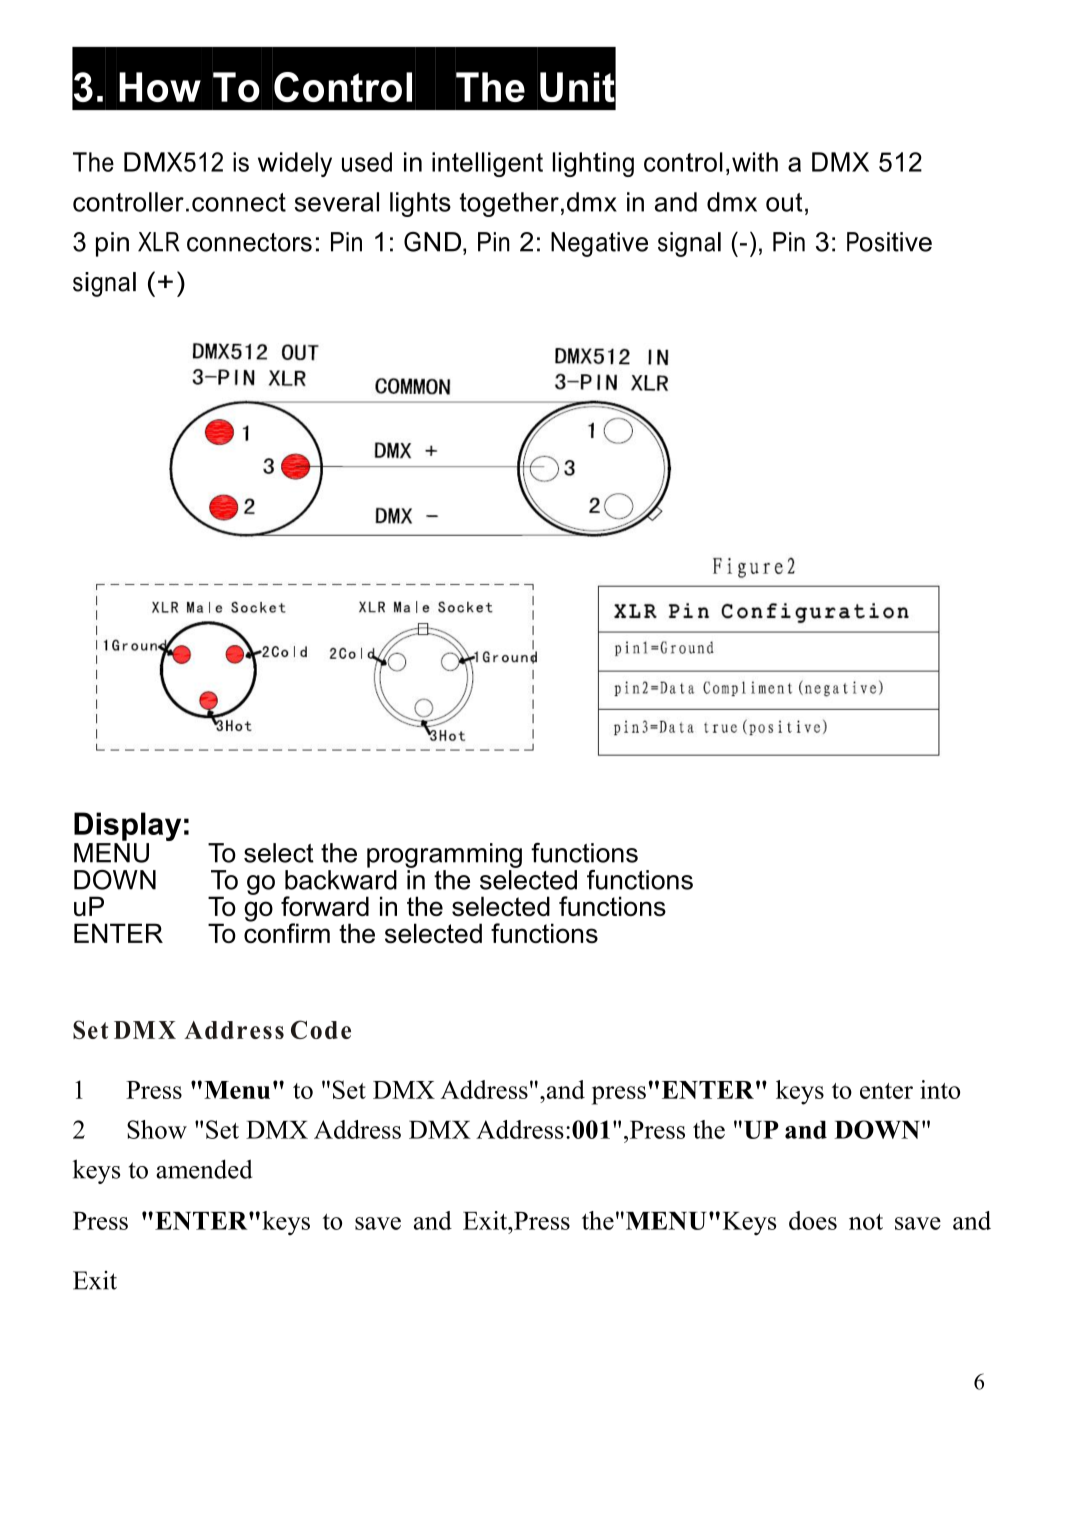  I want to click on out, so click(784, 202).
